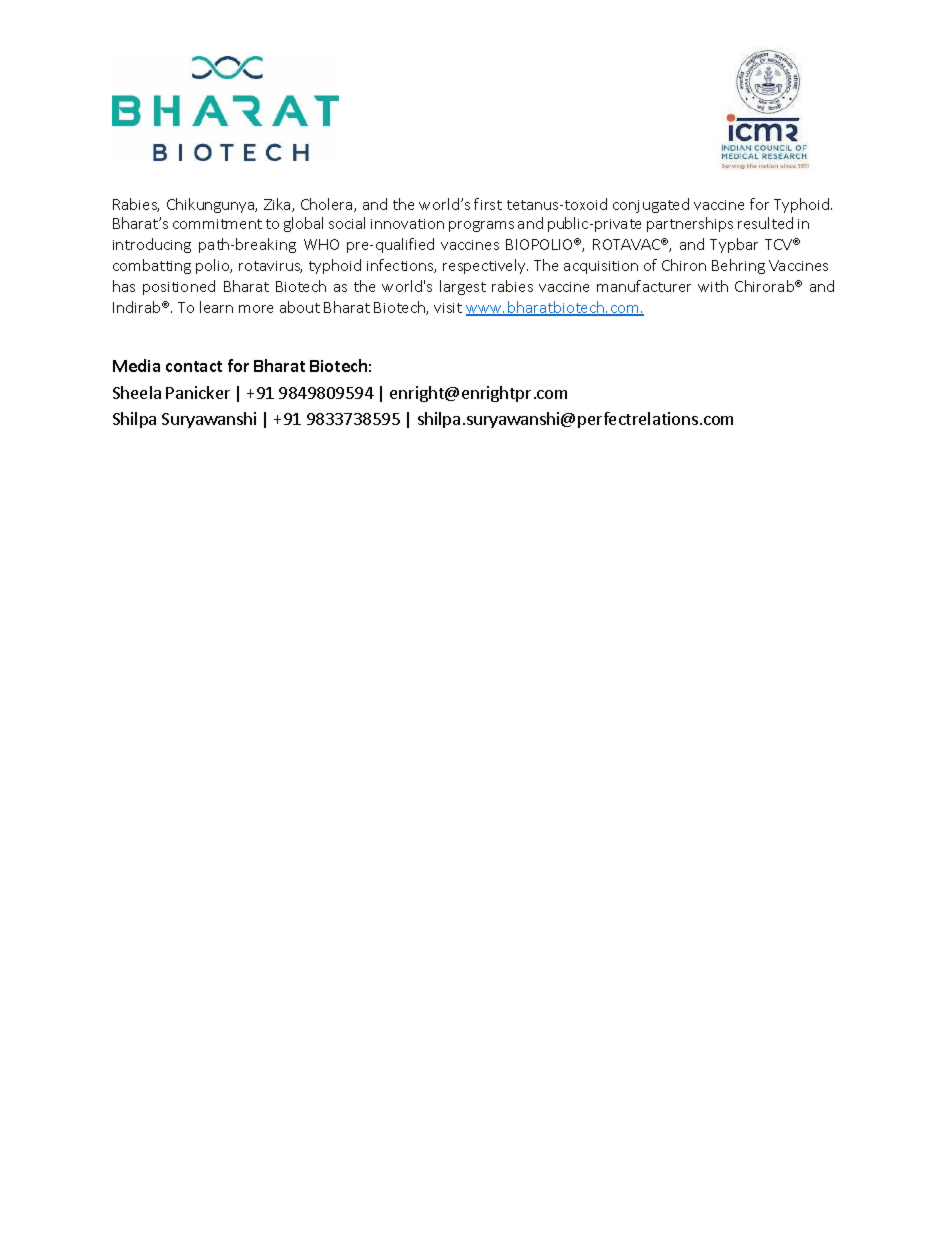  I want to click on acquisition, so click(601, 267).
